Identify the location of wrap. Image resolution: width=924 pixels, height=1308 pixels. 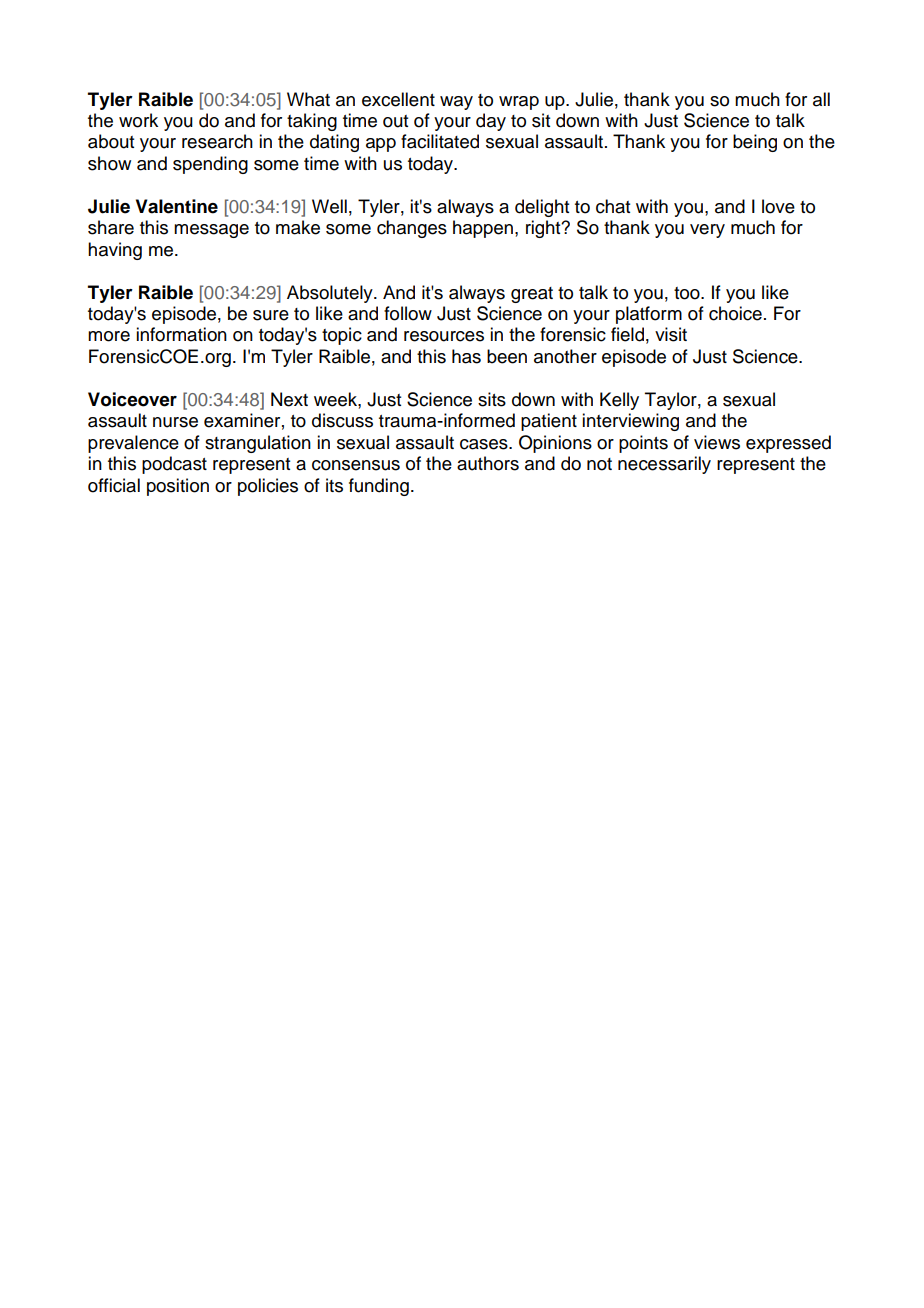
(519, 103).
